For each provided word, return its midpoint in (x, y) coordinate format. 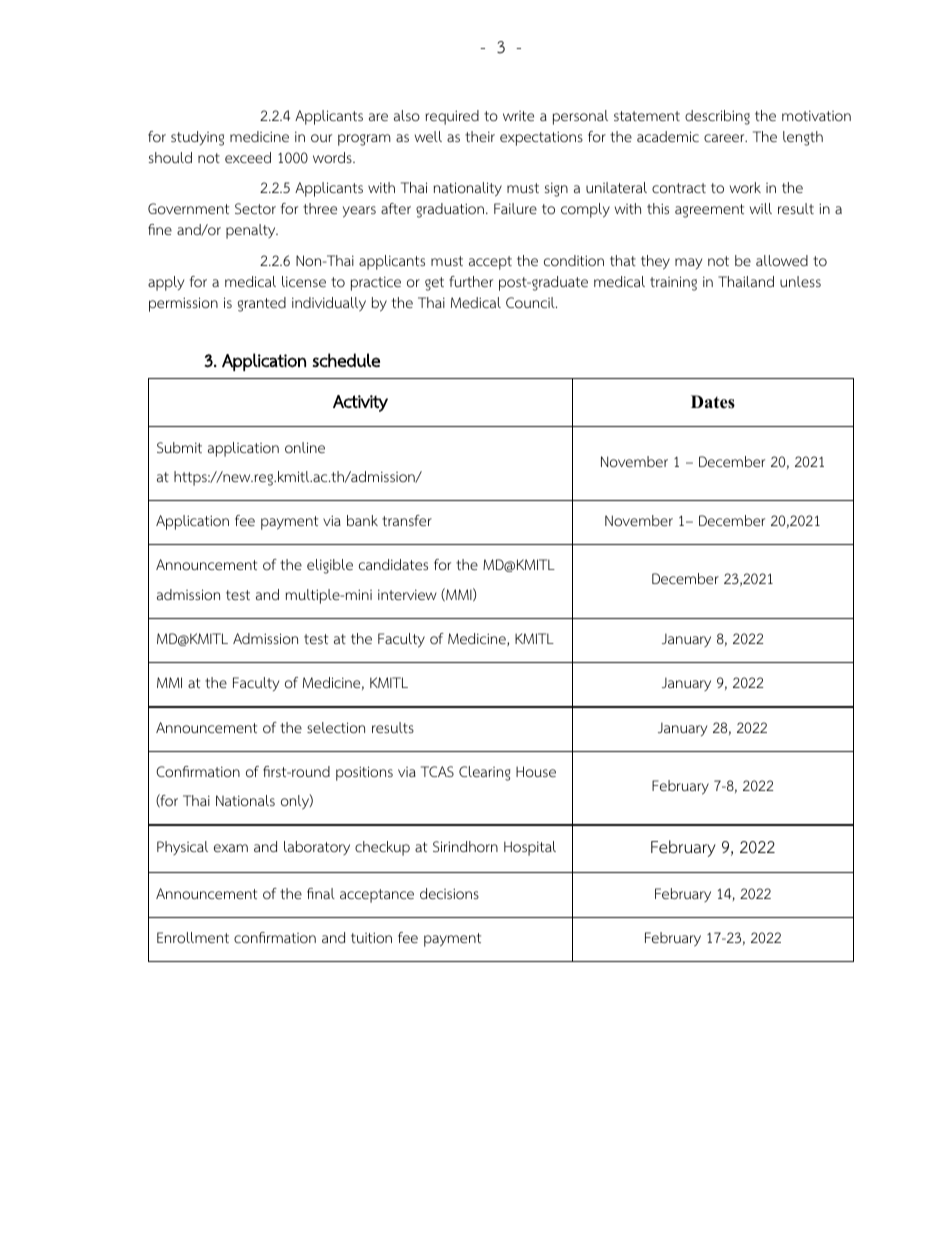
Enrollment (193, 938)
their (480, 136)
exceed (248, 157)
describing (717, 117)
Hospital (530, 848)
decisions (449, 893)
